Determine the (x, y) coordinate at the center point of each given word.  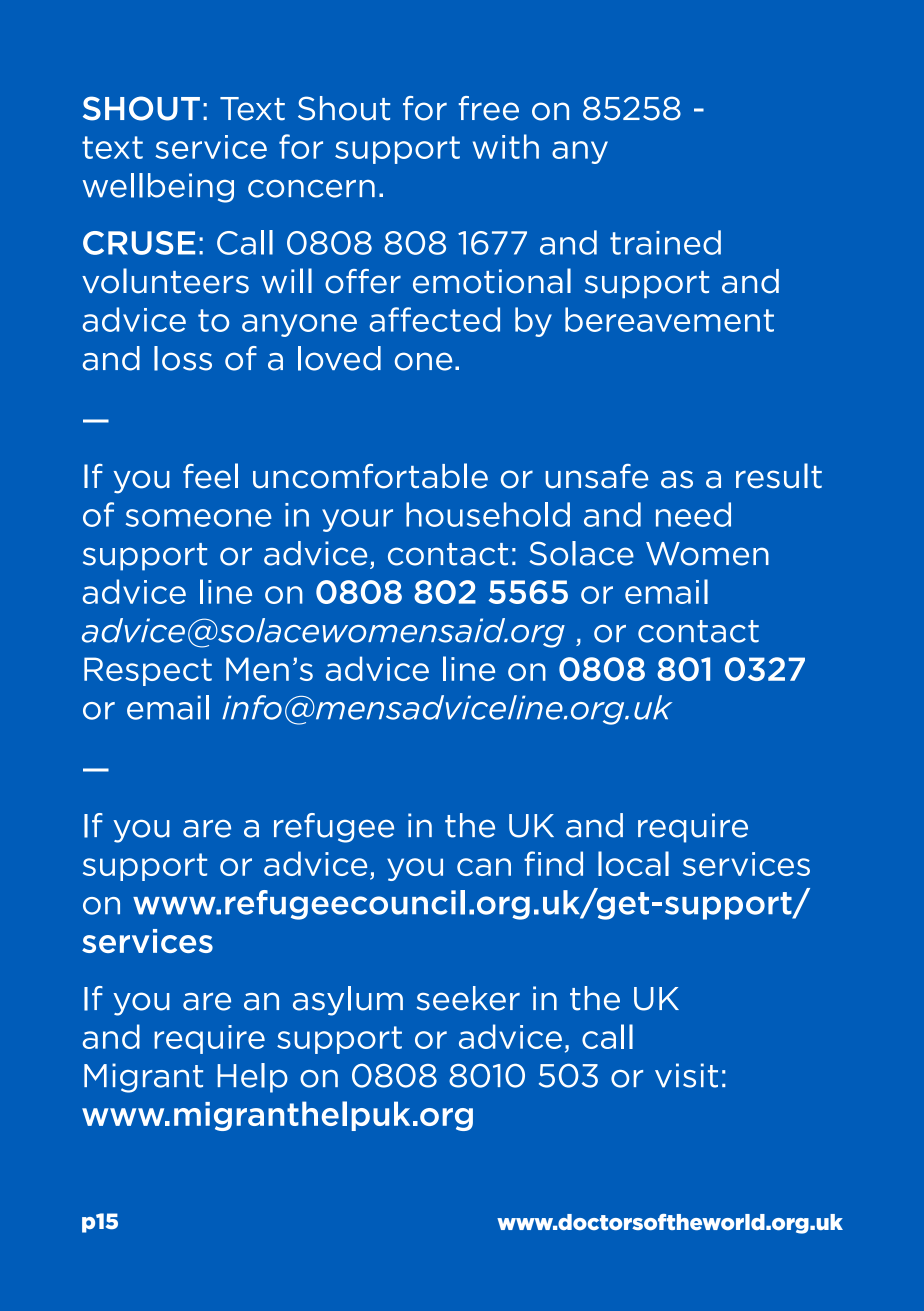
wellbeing (158, 188)
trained (665, 242)
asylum (348, 1001)
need (693, 514)
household (488, 514)
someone (199, 518)
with (506, 146)
